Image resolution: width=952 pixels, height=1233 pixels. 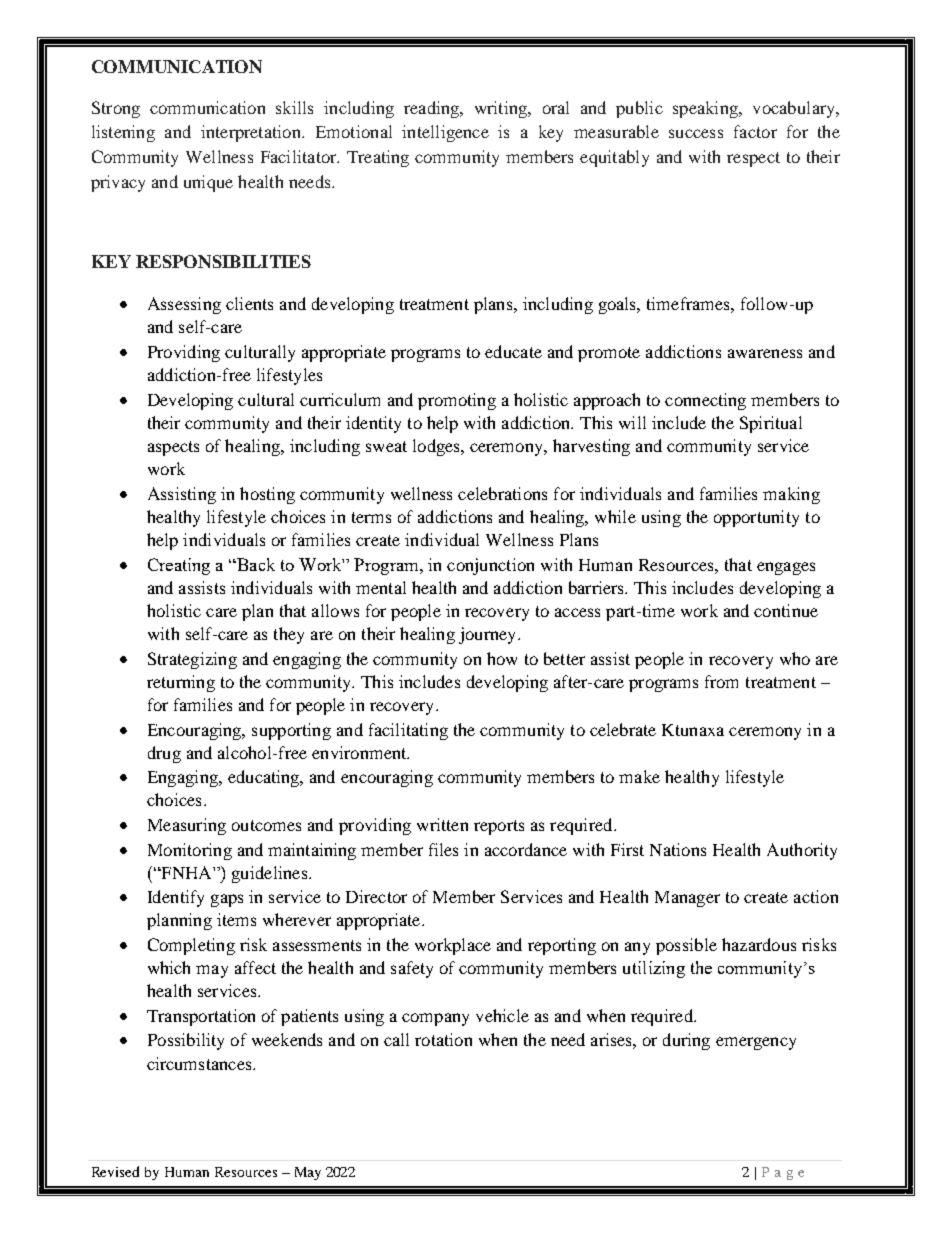 What do you see at coordinates (173, 448) in the screenshot?
I see `aspects` at bounding box center [173, 448].
